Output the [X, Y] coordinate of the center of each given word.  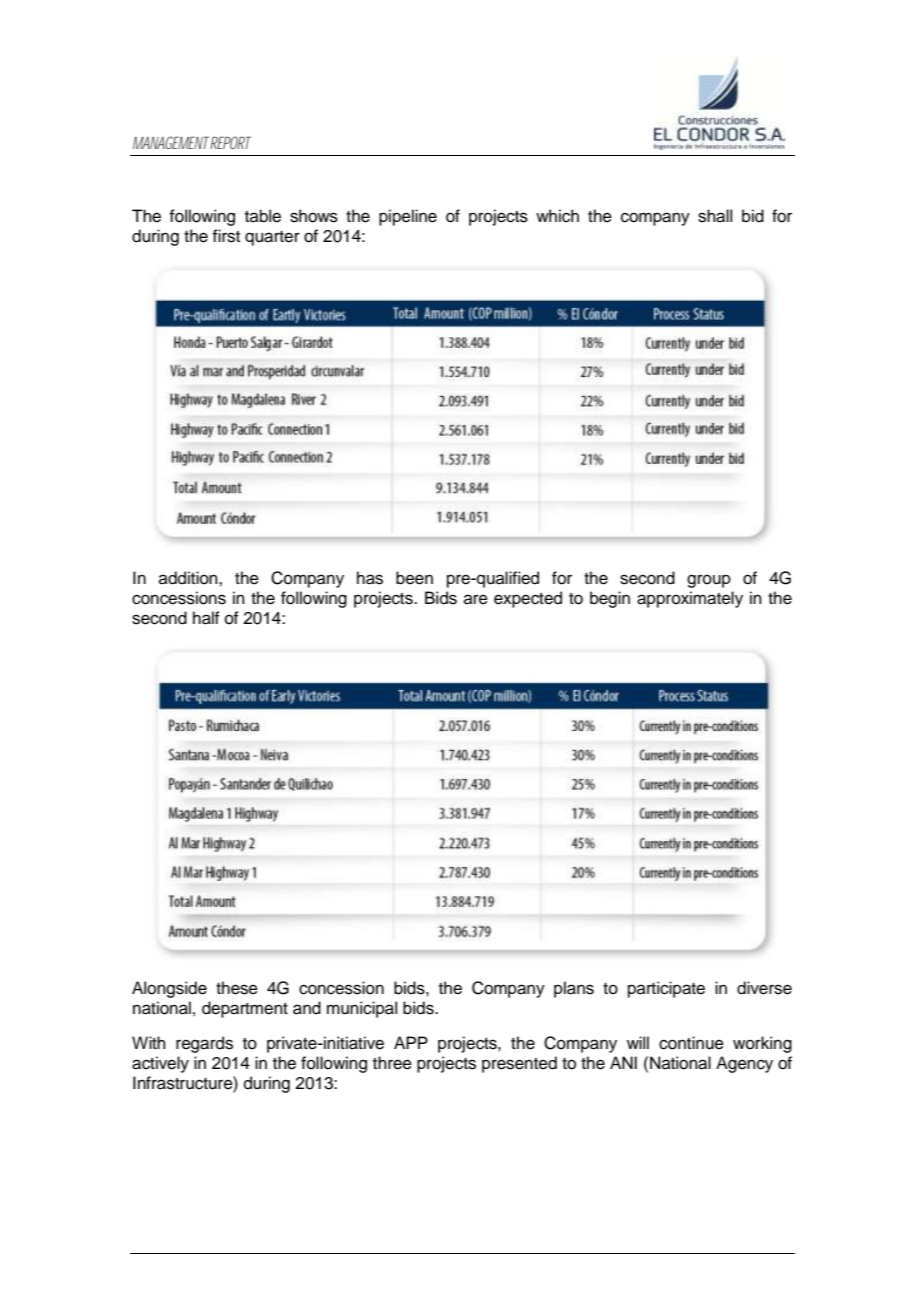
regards [204, 1044]
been [414, 578]
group [709, 581]
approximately [690, 599]
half [206, 618]
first [226, 236]
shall [715, 216]
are [476, 599]
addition [189, 578]
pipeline [408, 217]
